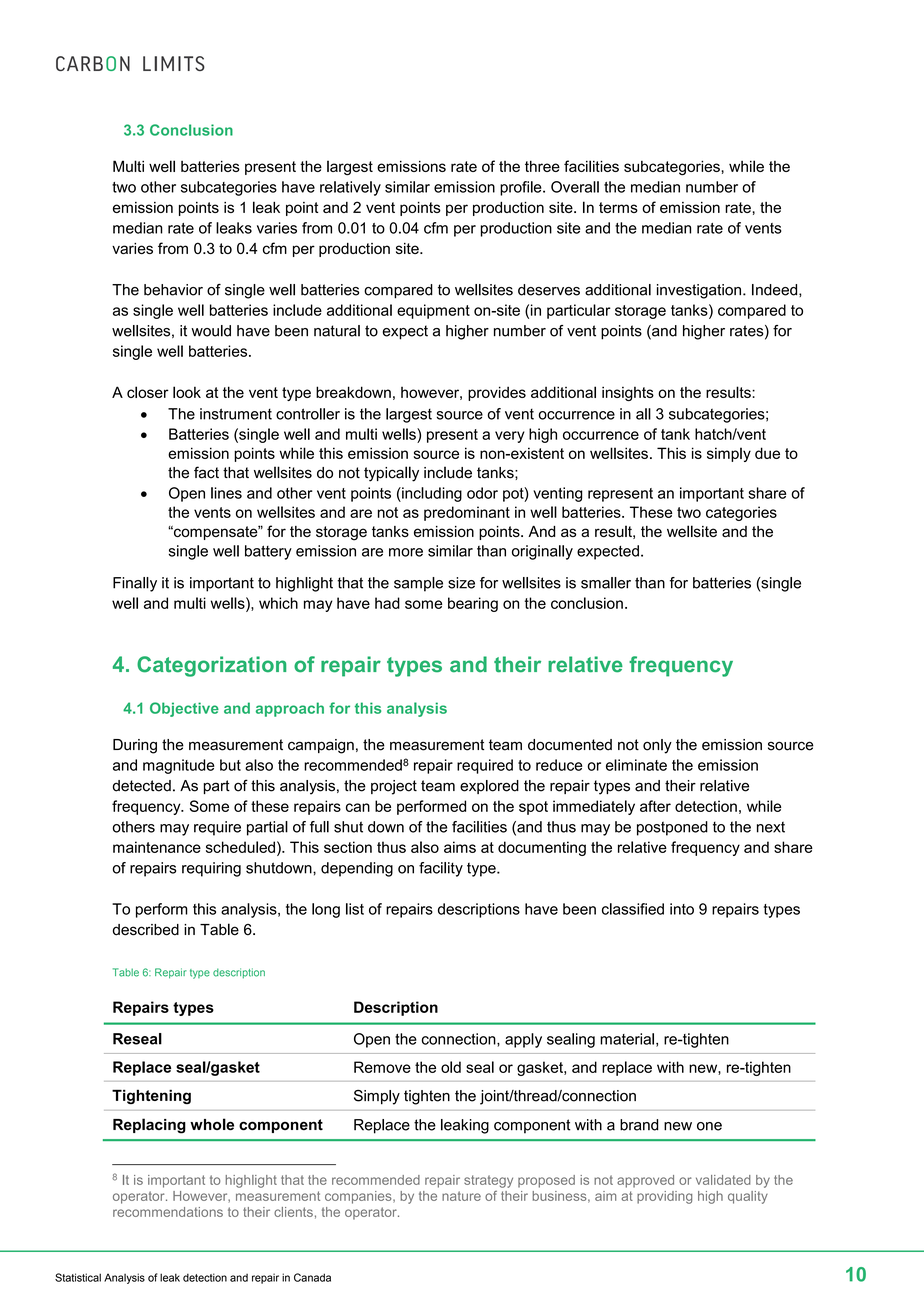  I want to click on terms, so click(618, 207).
